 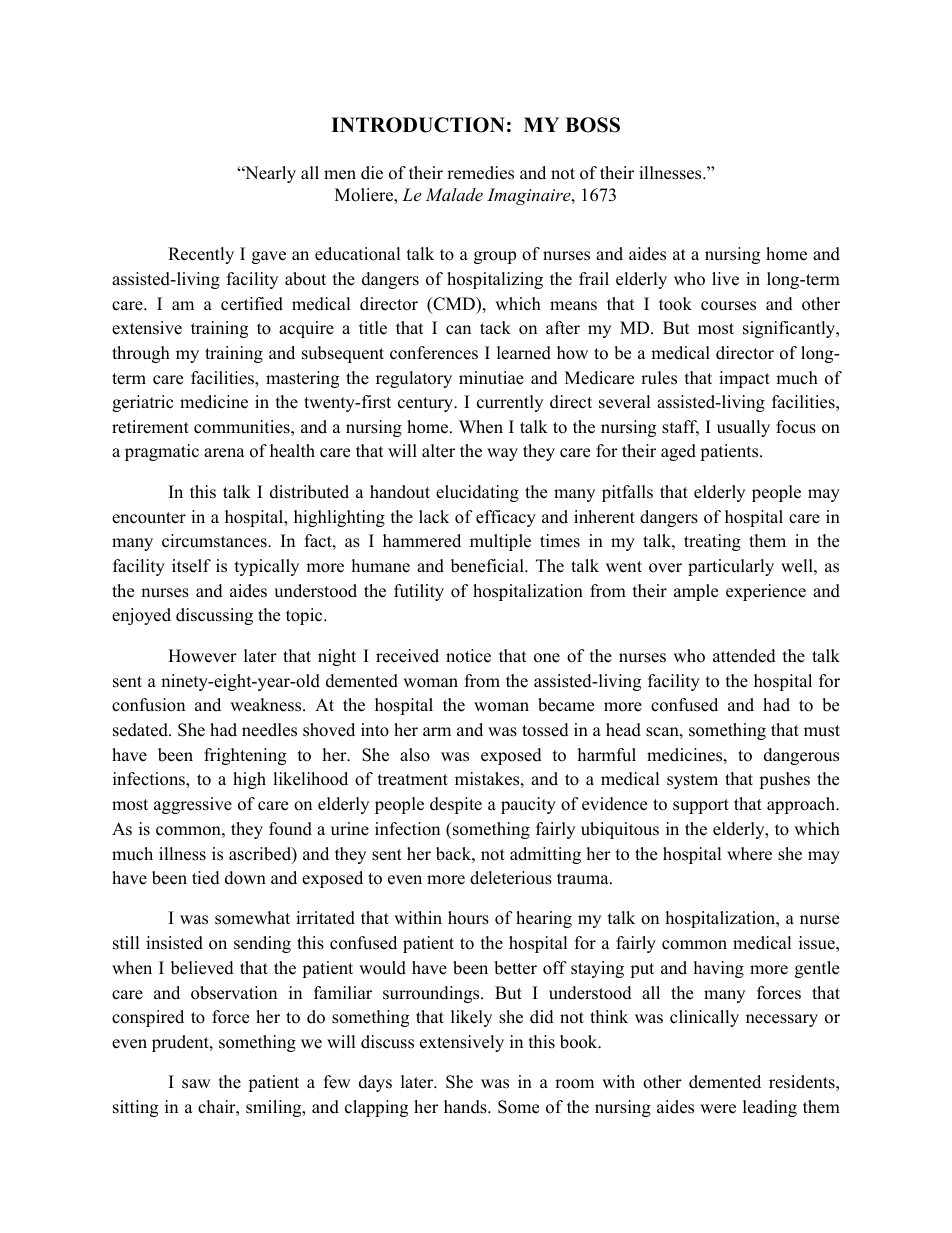 I want to click on despite, so click(x=456, y=805).
